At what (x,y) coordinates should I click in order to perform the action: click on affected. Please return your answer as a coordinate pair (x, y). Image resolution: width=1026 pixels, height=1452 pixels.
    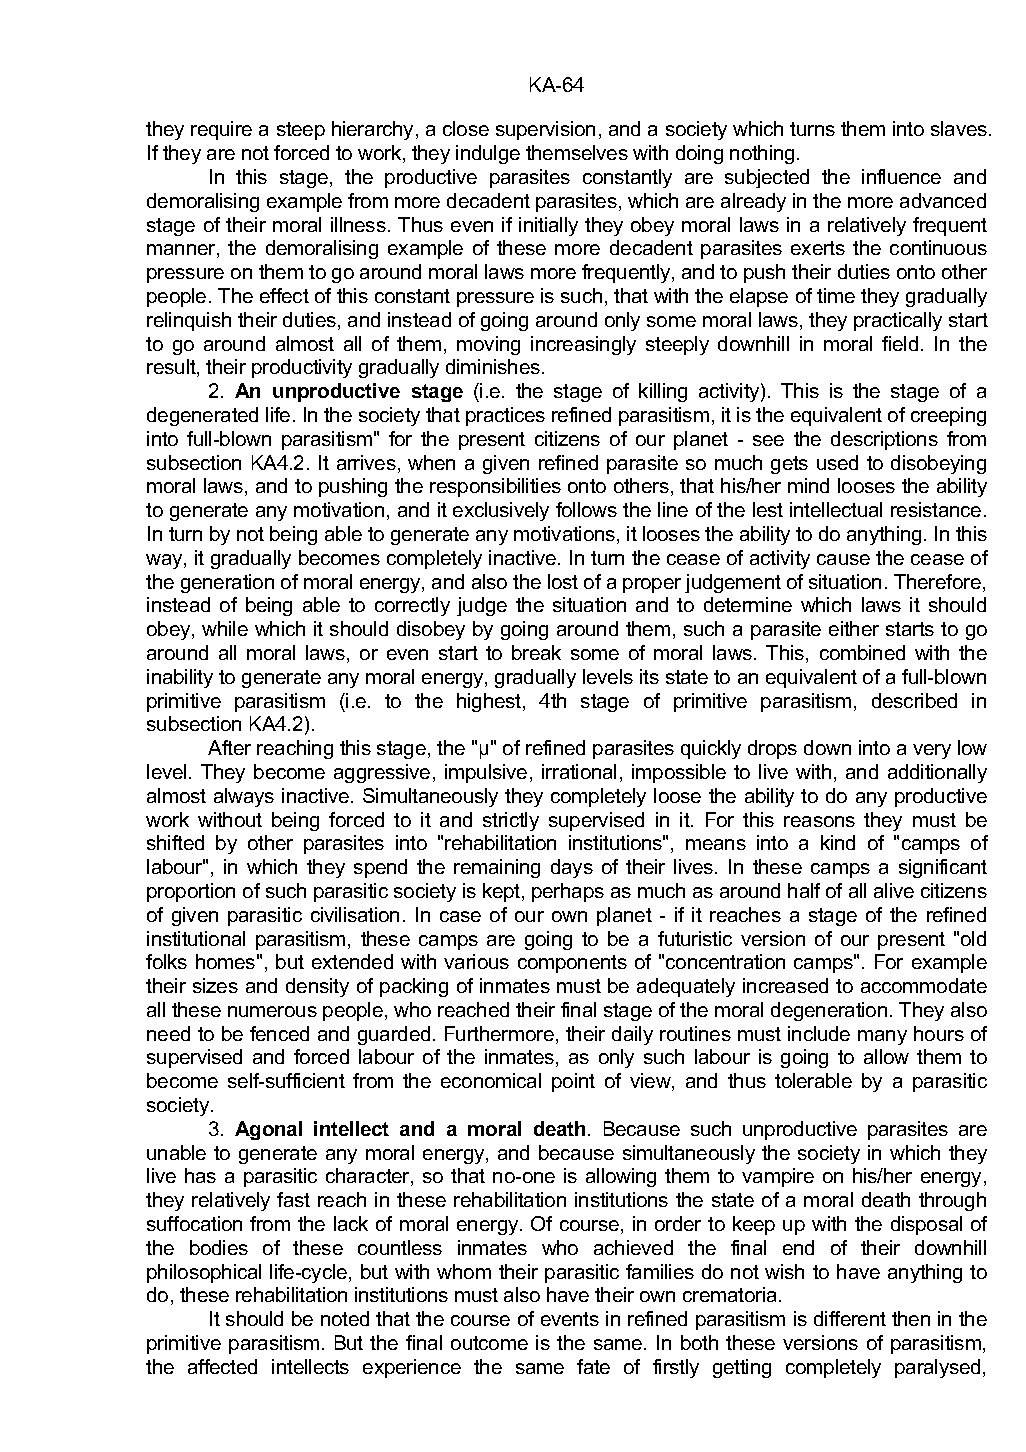
    Looking at the image, I should click on (222, 1366).
